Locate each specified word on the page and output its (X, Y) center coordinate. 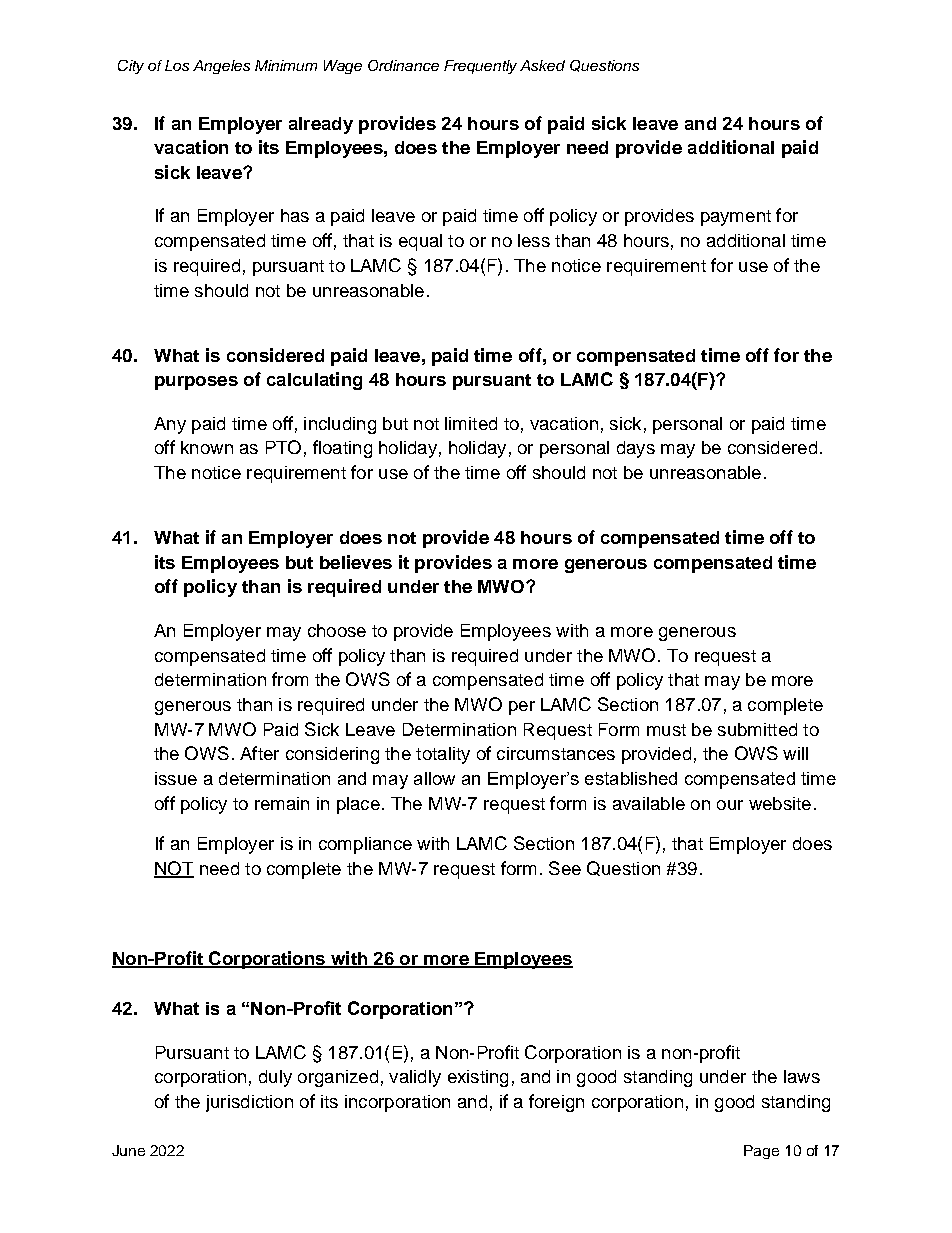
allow (434, 778)
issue (176, 778)
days (636, 449)
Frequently (480, 67)
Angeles (221, 67)
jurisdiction (249, 1103)
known (207, 447)
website (780, 803)
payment (736, 218)
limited (471, 423)
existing (478, 1078)
